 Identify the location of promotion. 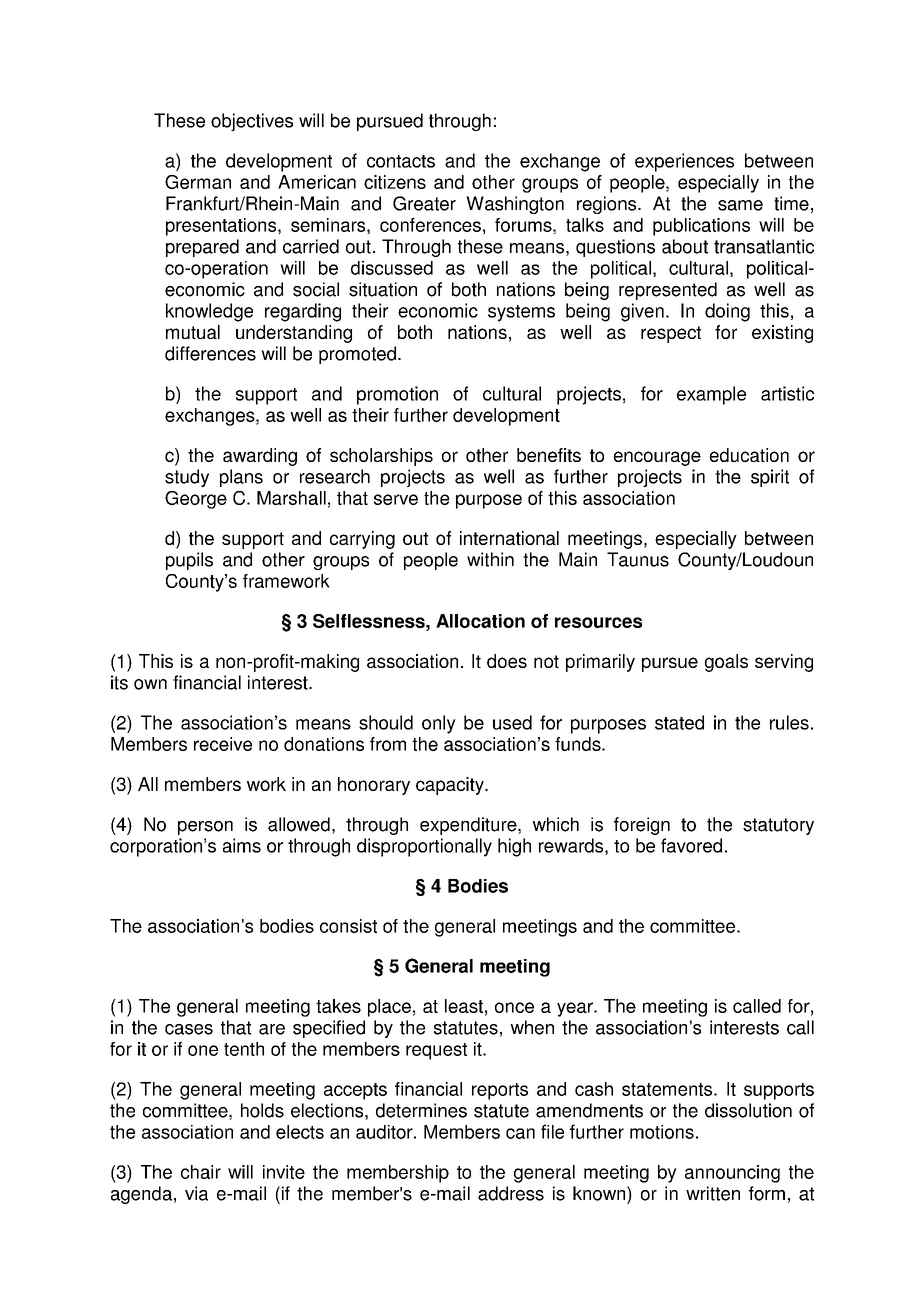
(397, 395).
